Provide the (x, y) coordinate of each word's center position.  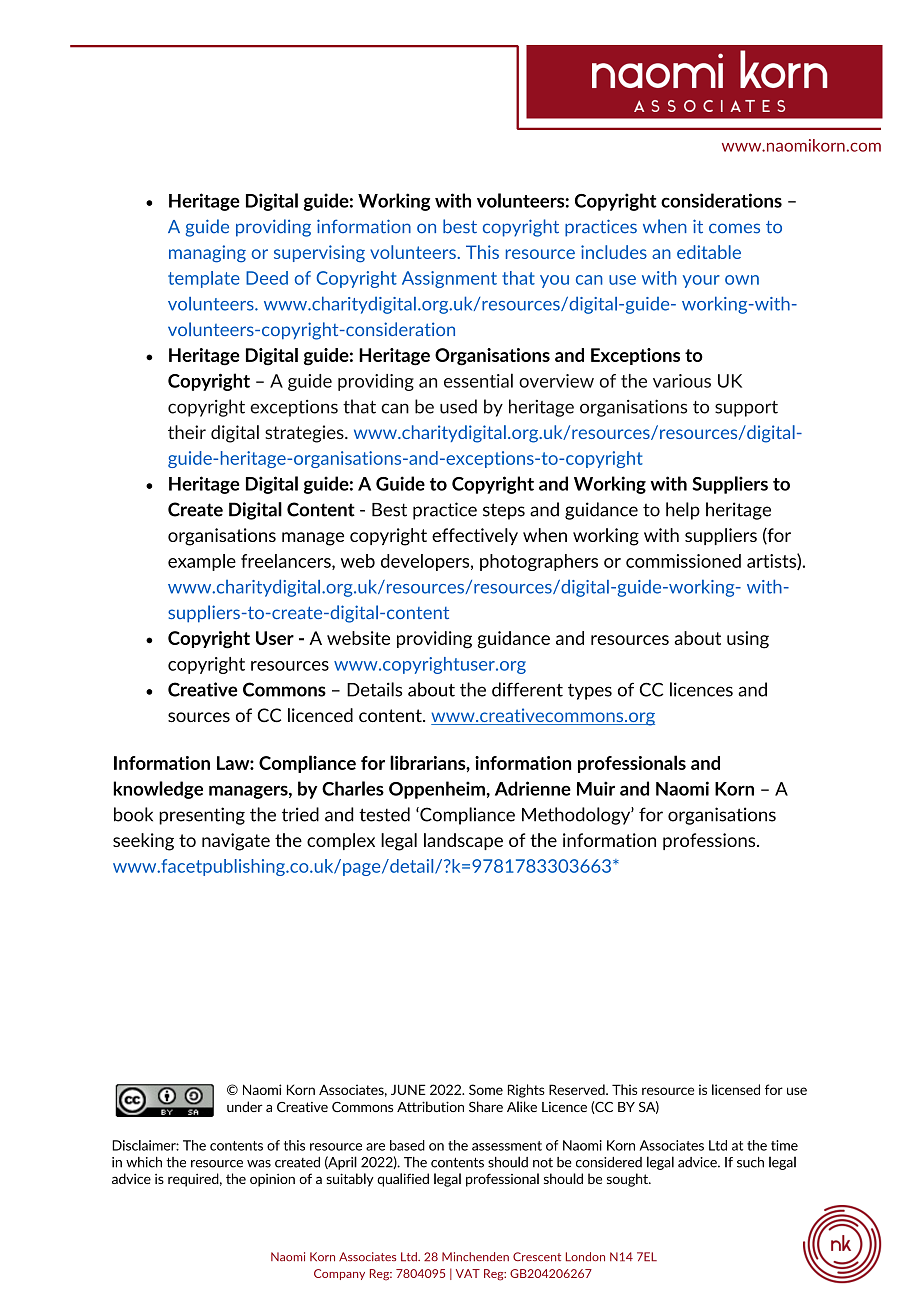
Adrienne (533, 788)
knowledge (158, 790)
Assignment (449, 279)
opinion (272, 1180)
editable (709, 252)
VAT (468, 1273)
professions (710, 841)
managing (207, 254)
